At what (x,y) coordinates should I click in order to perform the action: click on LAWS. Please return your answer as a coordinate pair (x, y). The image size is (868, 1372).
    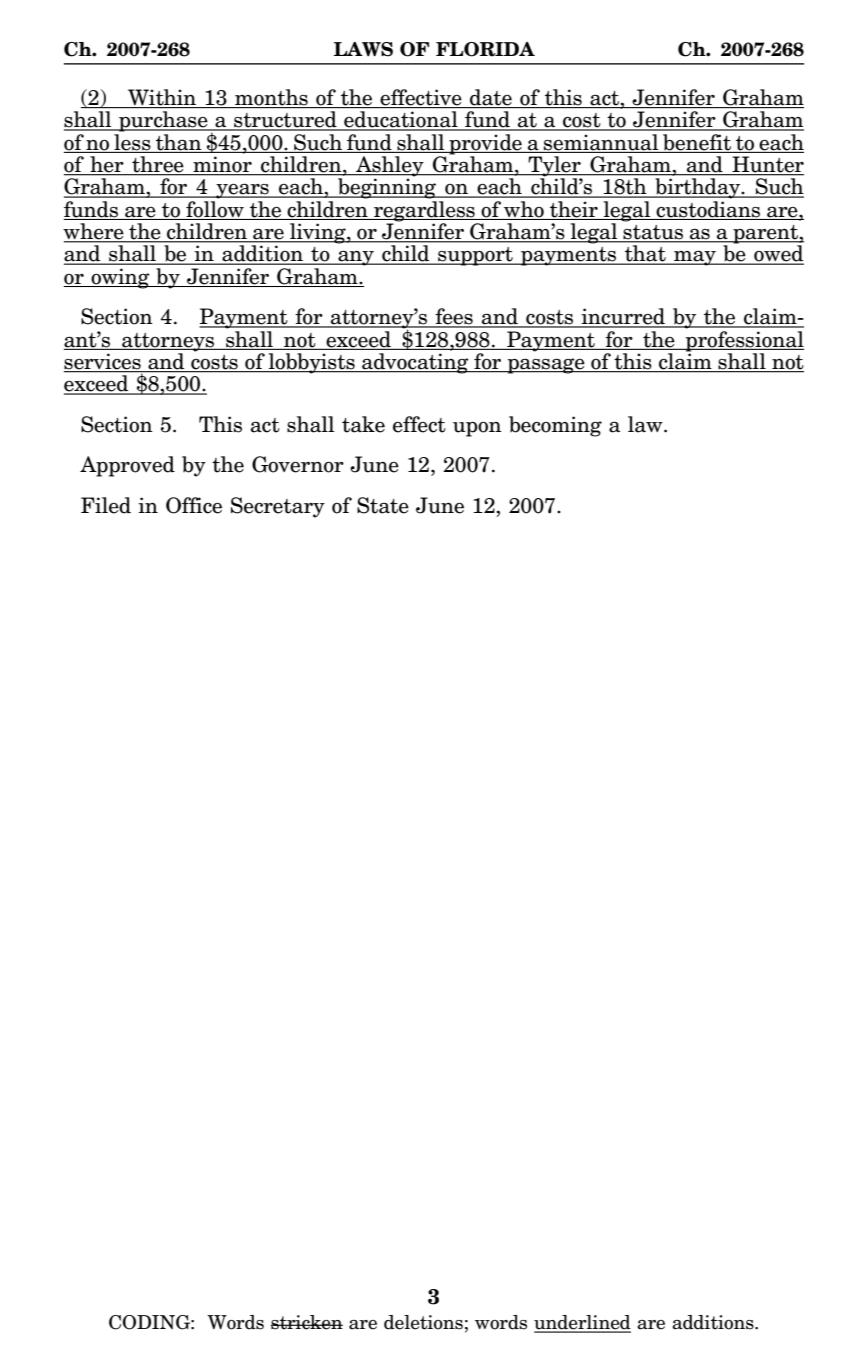
    Looking at the image, I should click on (363, 49).
